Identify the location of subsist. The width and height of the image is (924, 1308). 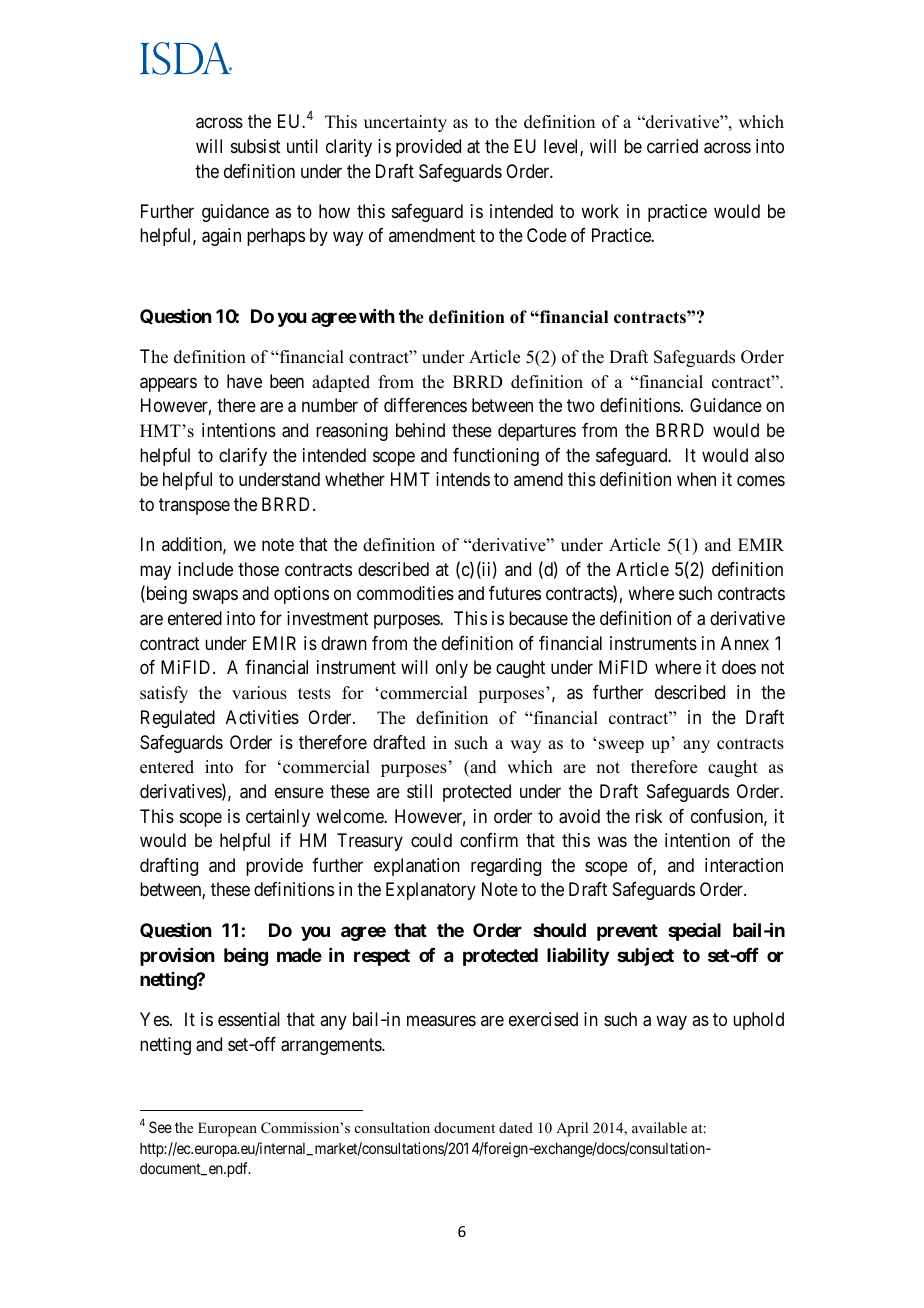
(256, 146).
